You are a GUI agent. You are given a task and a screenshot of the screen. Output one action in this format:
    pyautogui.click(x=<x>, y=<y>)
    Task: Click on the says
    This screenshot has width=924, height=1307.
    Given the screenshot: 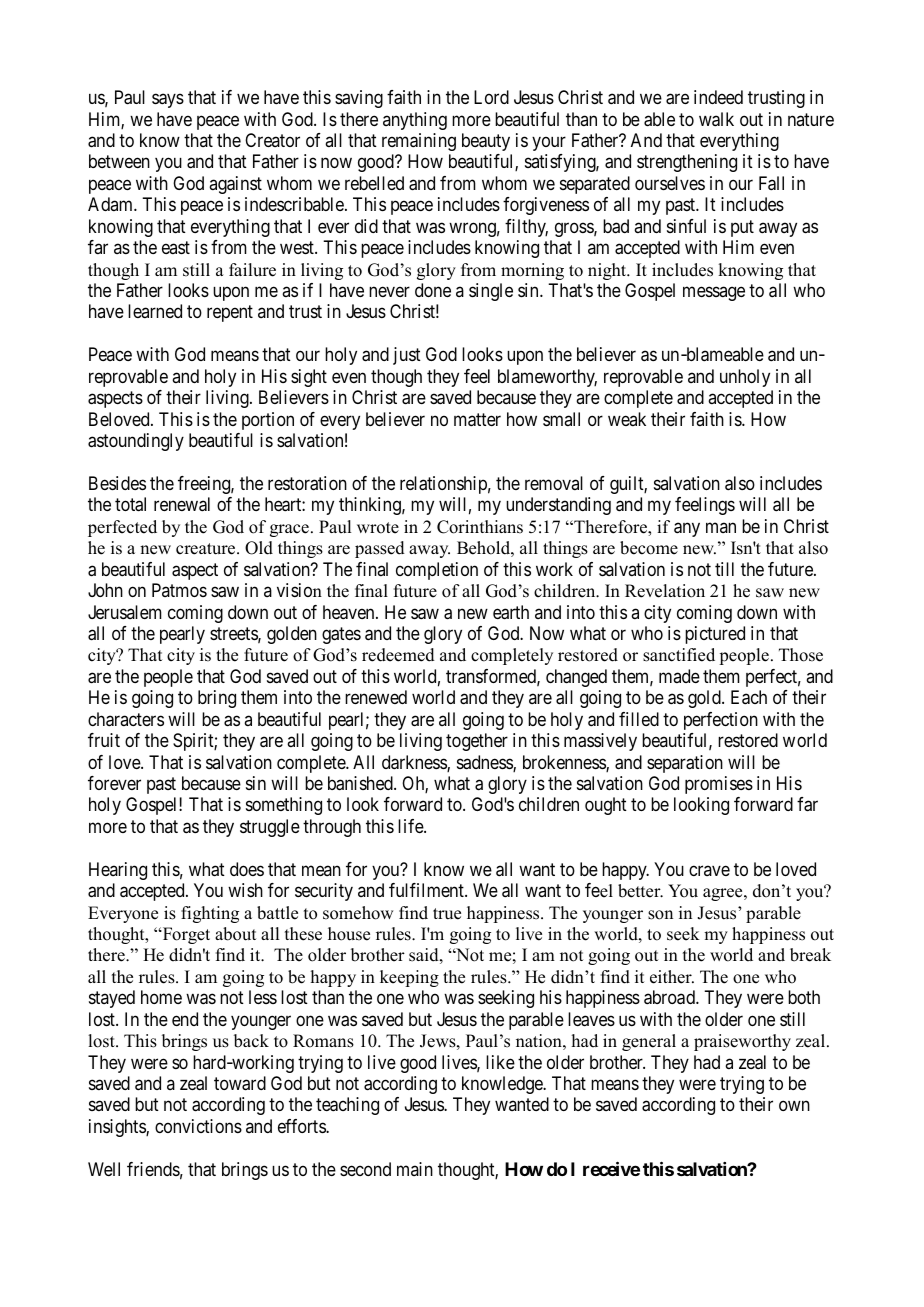 What is the action you would take?
    pyautogui.click(x=168, y=101)
